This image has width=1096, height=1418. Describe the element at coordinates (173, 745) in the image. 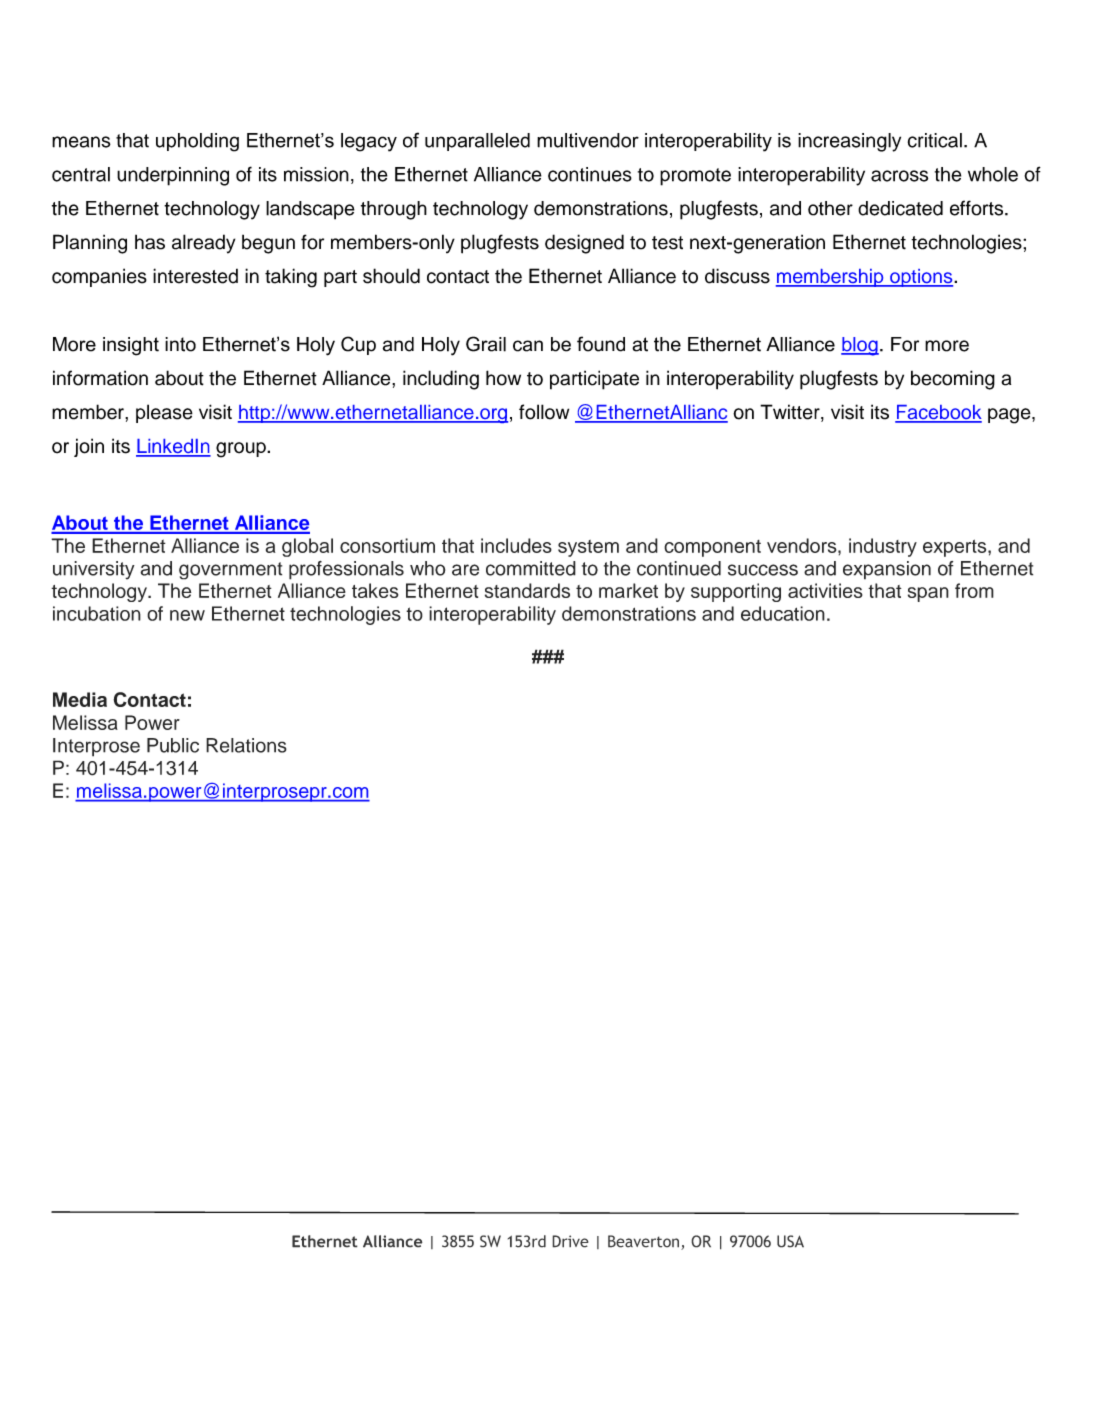

I see `Public` at that location.
